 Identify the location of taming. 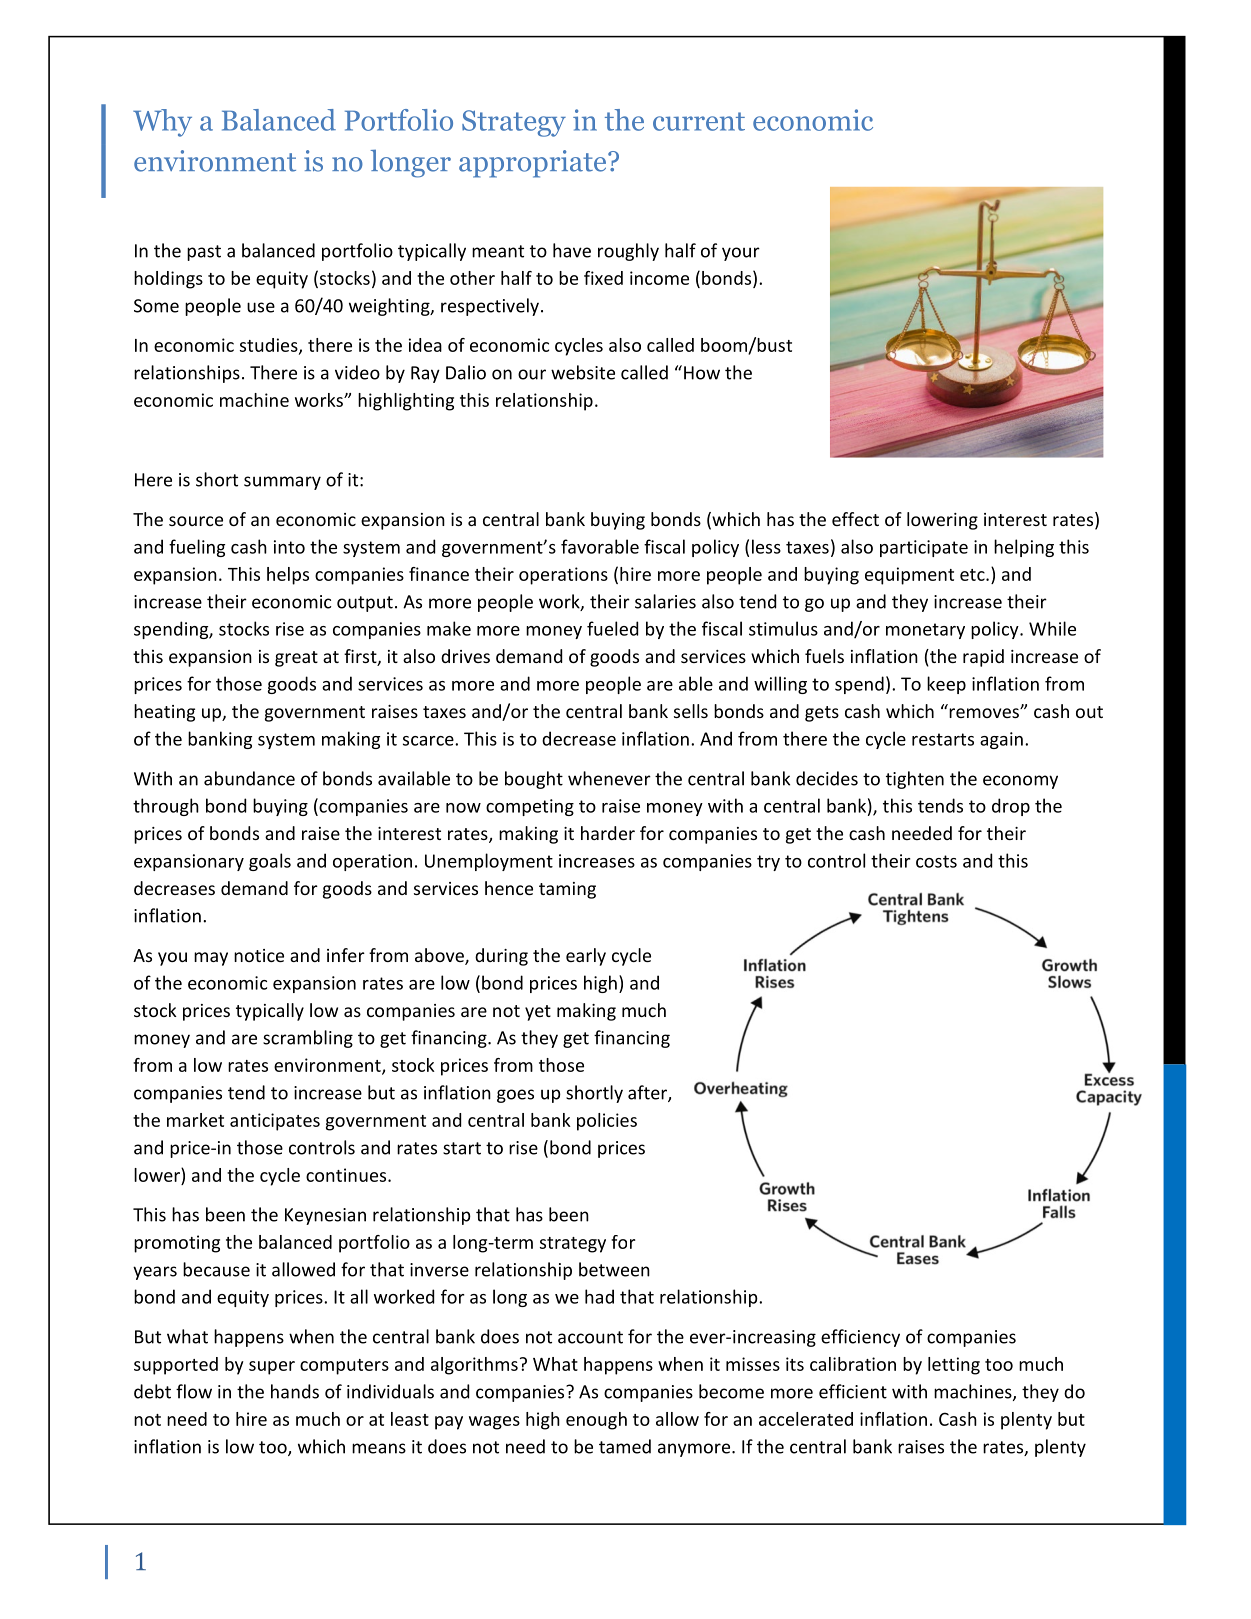
(567, 890).
